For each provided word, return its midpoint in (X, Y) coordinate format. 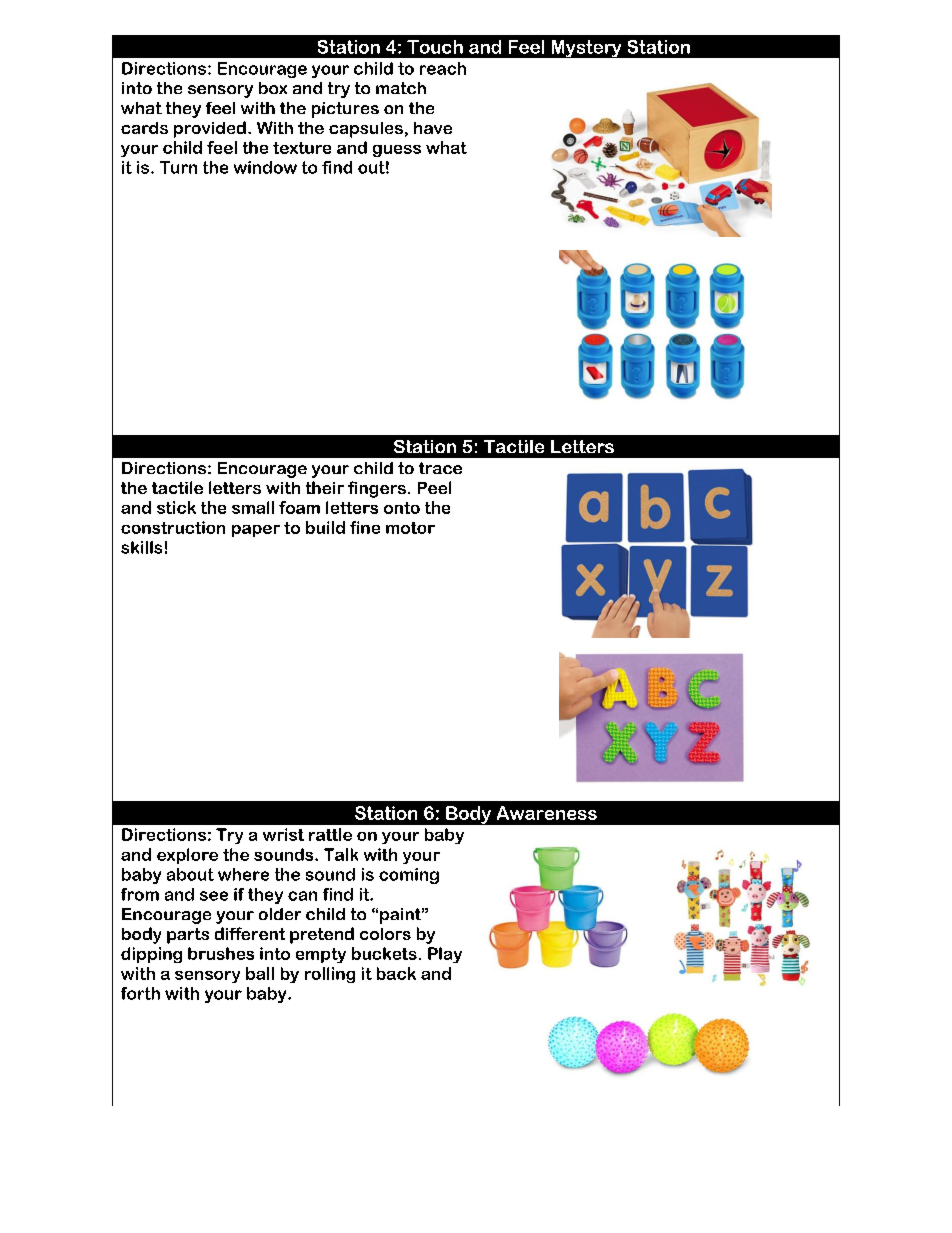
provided (210, 129)
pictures (345, 110)
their (325, 487)
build (325, 527)
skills (141, 547)
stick (176, 507)
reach (443, 68)
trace (440, 468)
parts (188, 936)
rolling (330, 975)
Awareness (547, 813)
